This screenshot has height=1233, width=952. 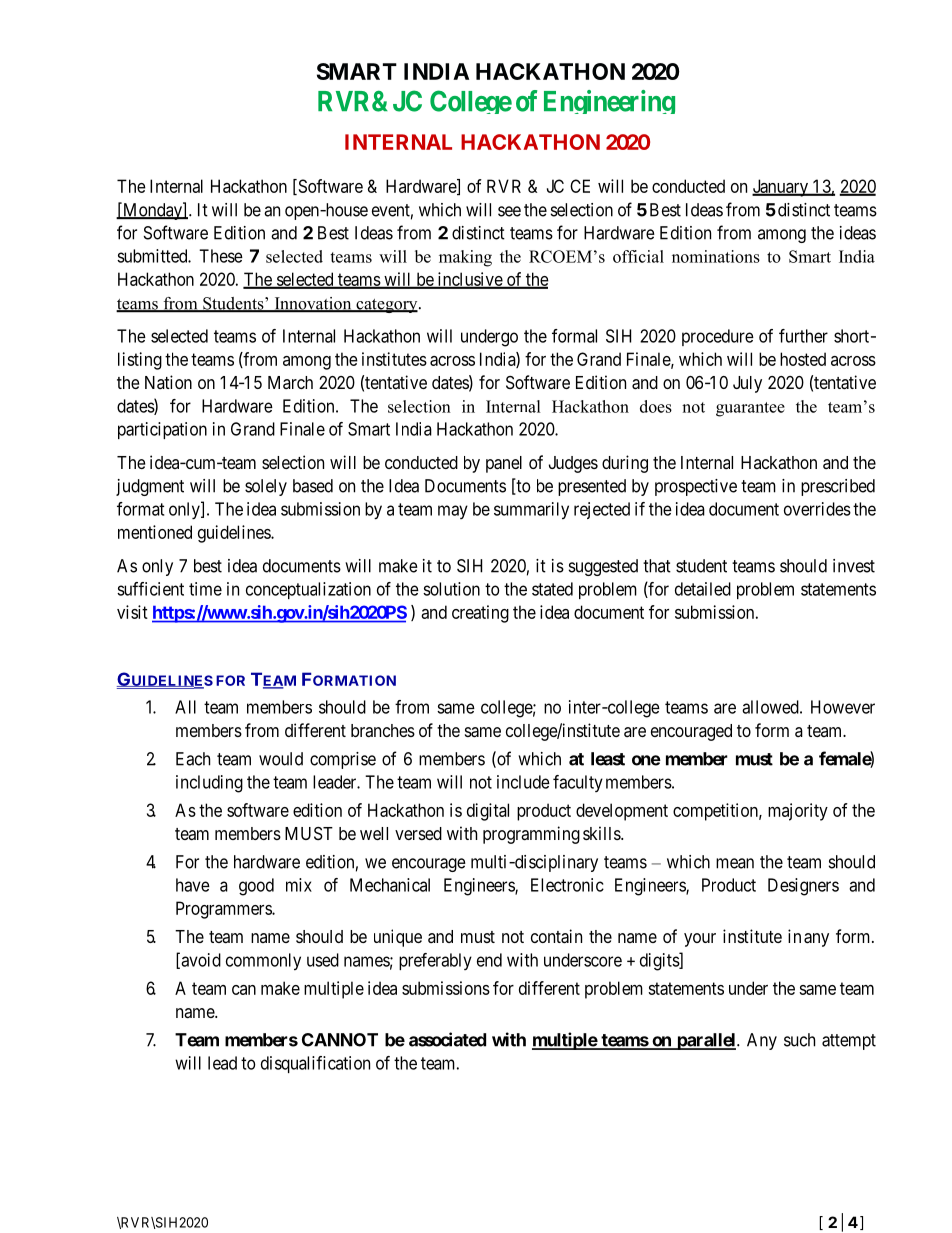 I want to click on time, so click(x=205, y=589).
